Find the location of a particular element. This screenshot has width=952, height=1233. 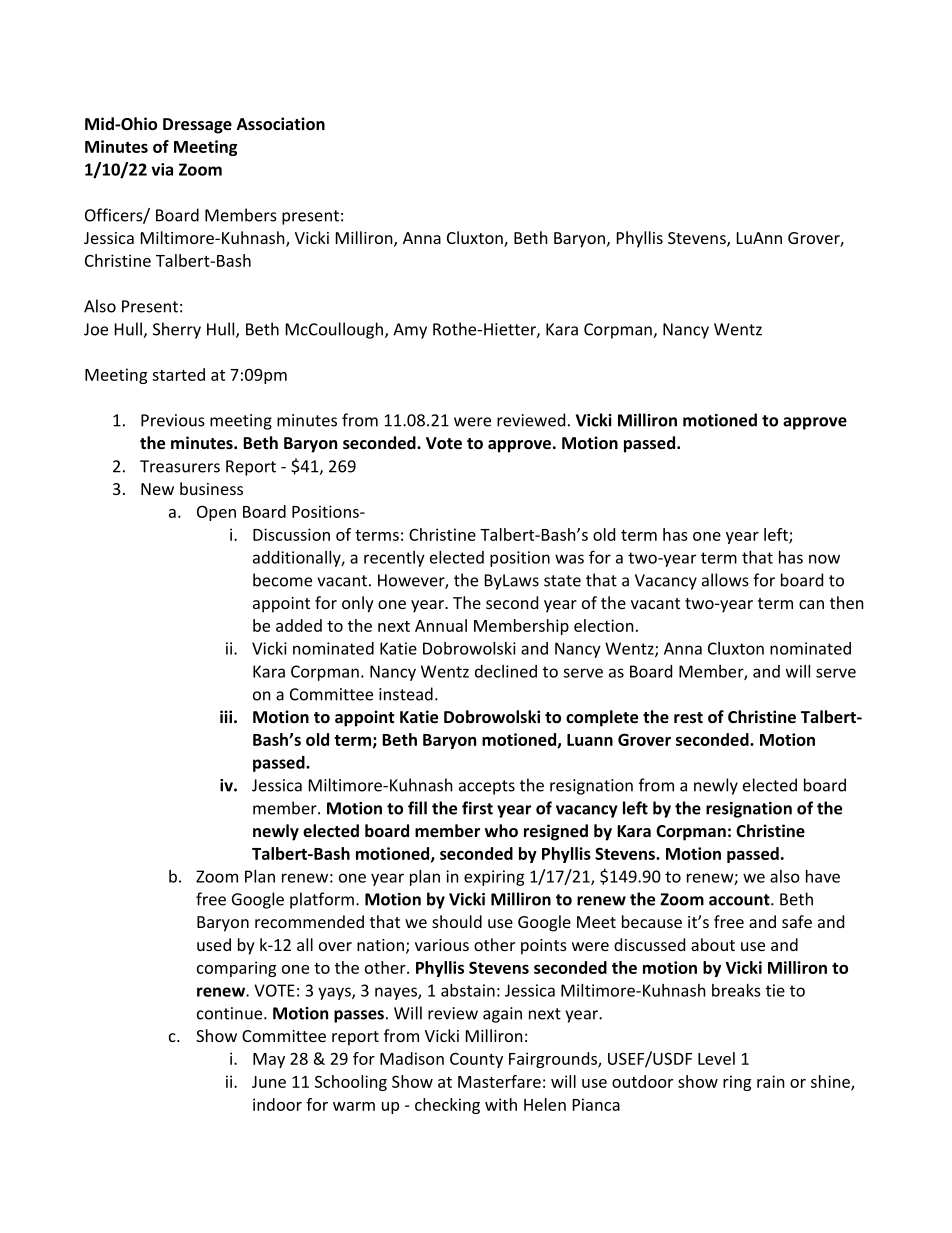

allows is located at coordinates (725, 580).
